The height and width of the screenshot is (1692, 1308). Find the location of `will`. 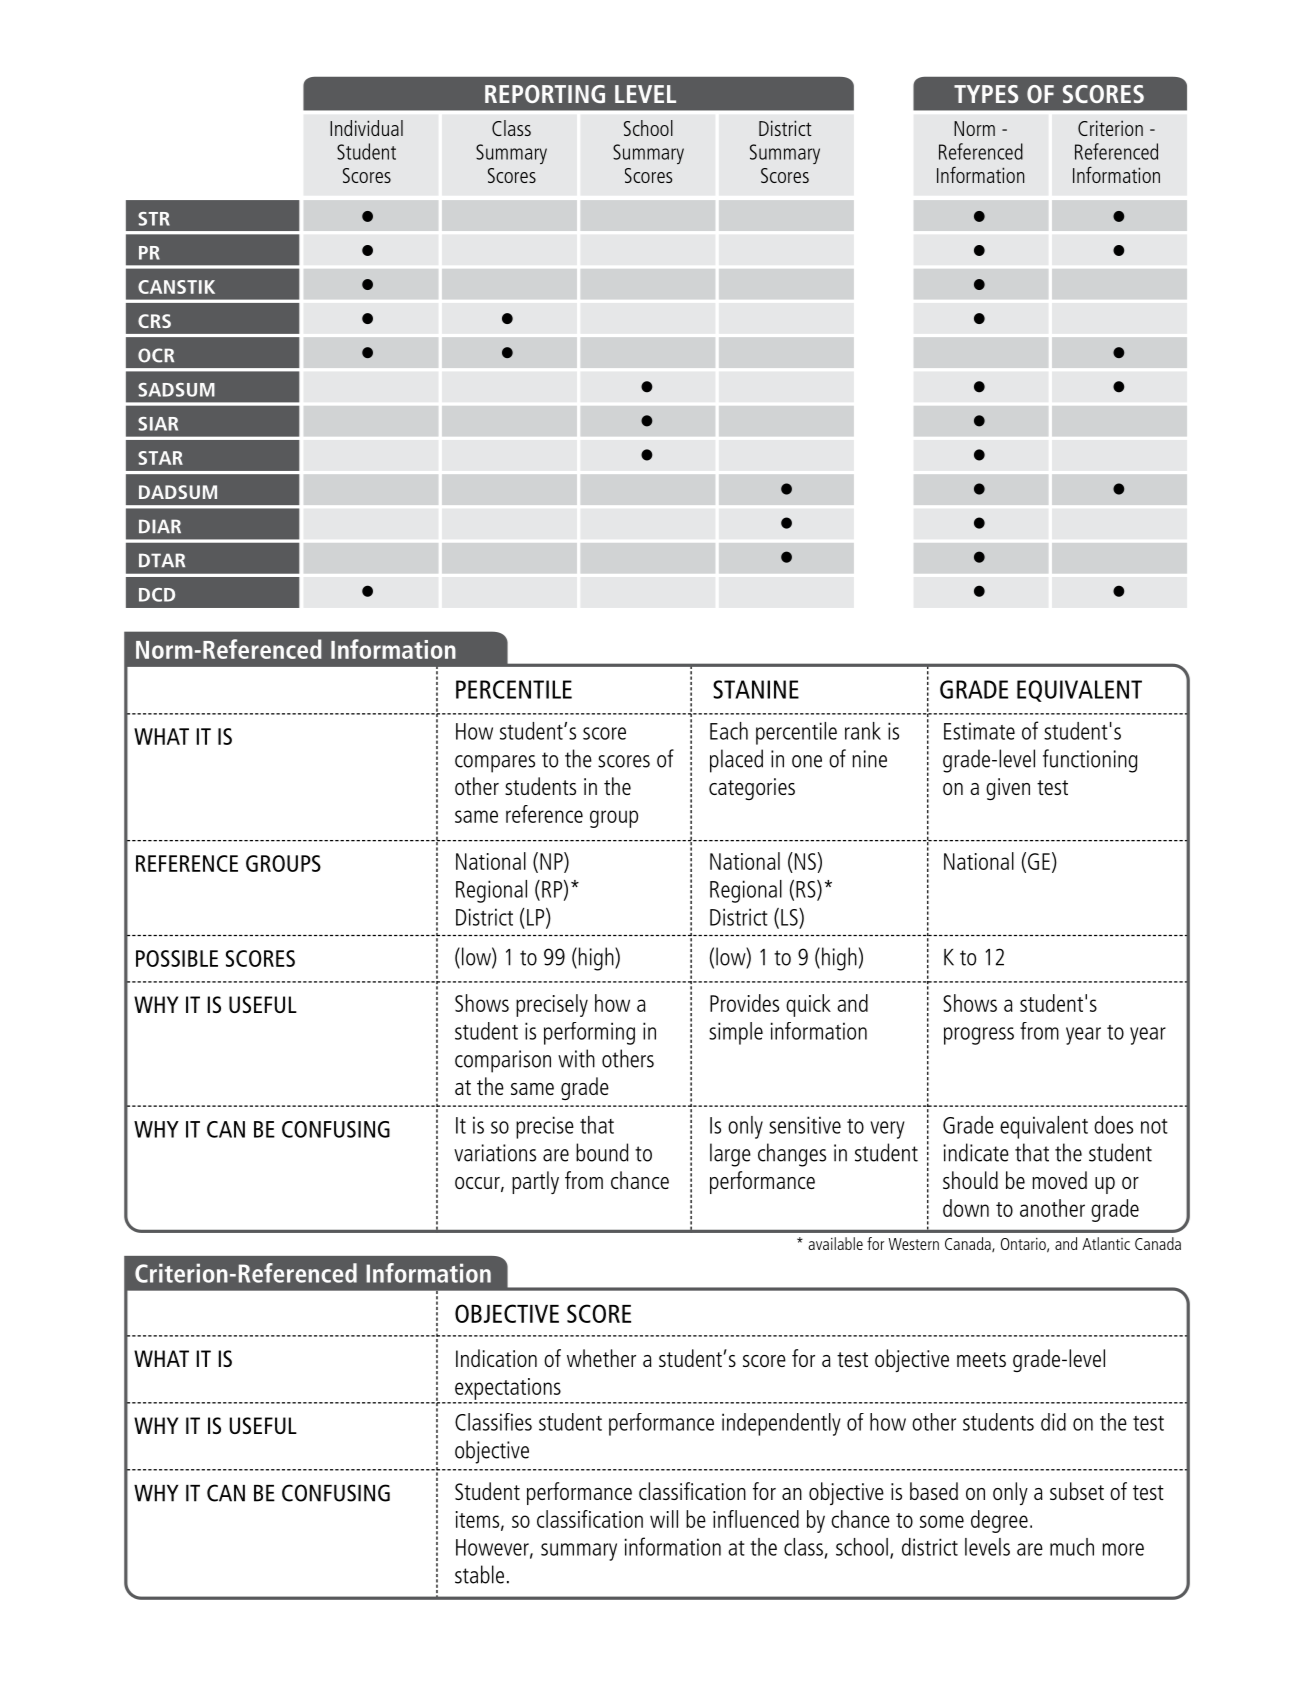

will is located at coordinates (664, 1519).
